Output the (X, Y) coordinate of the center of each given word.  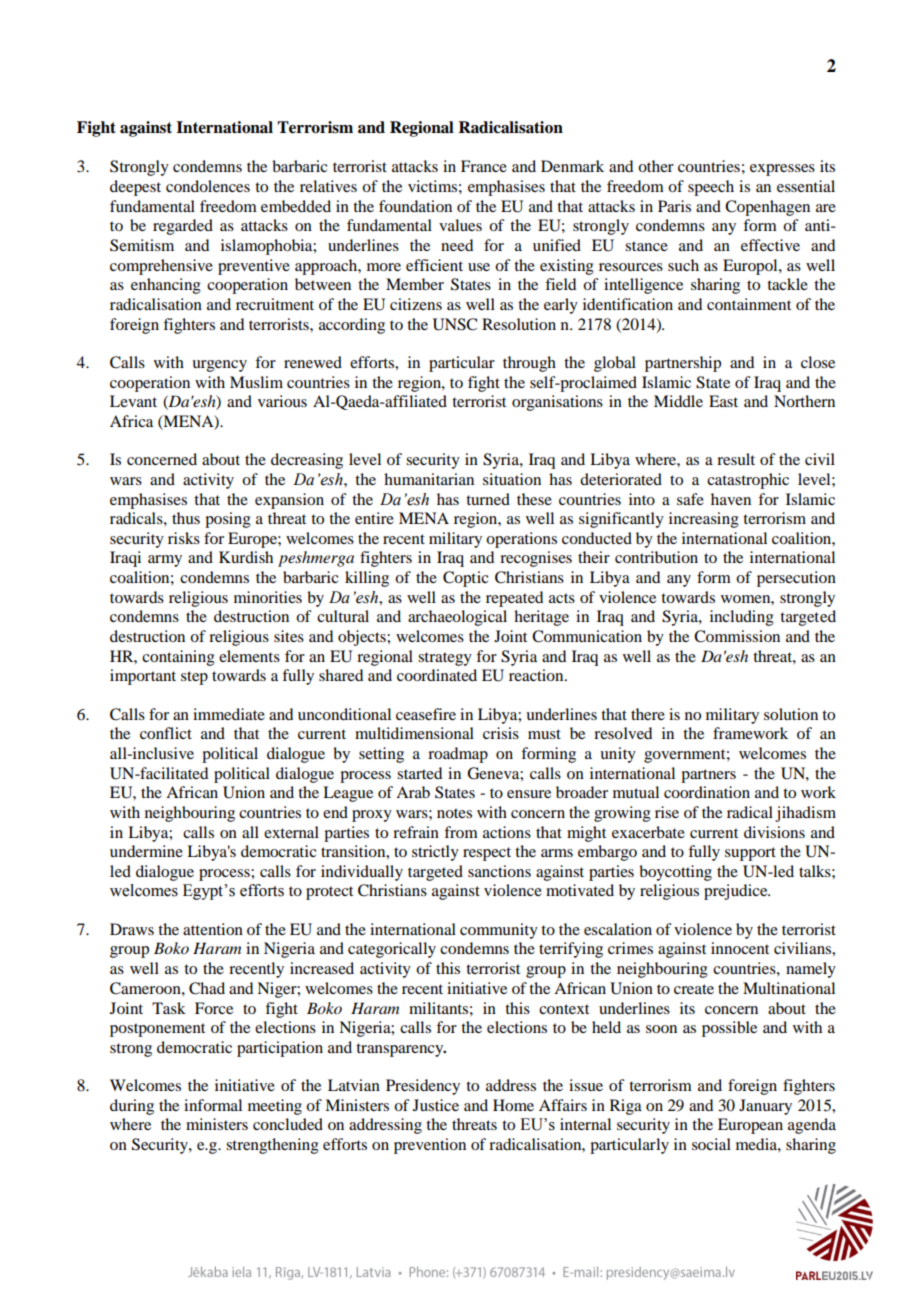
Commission (737, 636)
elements (249, 656)
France (484, 166)
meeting (275, 1107)
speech (711, 188)
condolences (208, 186)
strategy (445, 659)
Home (513, 1105)
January (765, 1107)
